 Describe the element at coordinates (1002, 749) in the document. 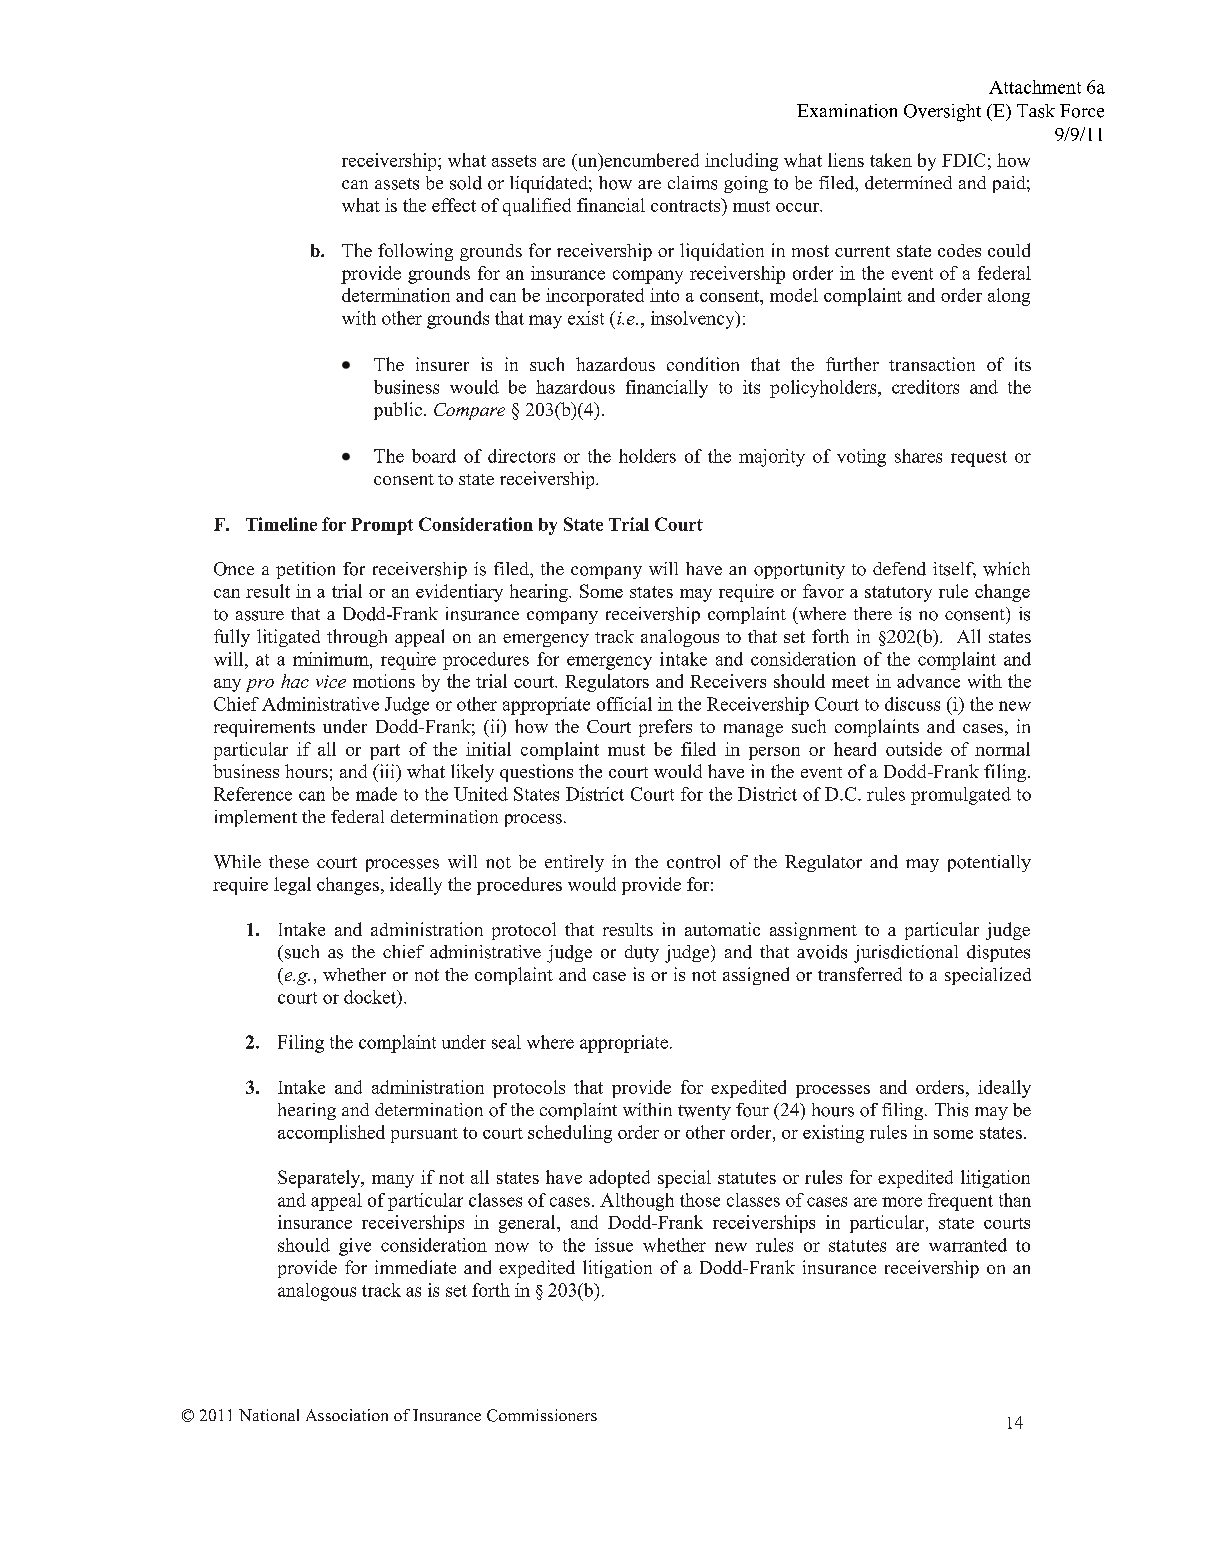

I see `normal` at that location.
